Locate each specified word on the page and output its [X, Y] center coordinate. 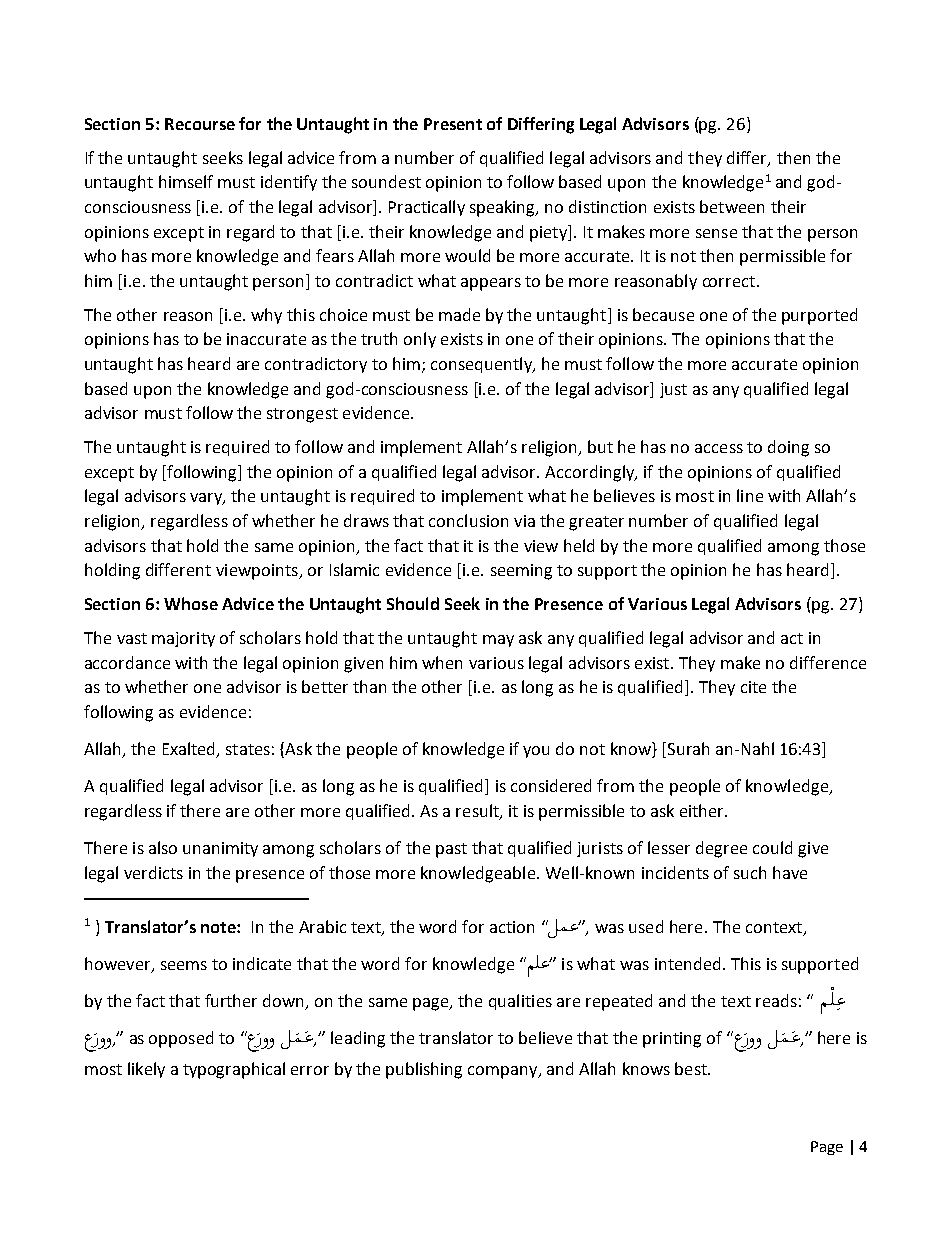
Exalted [190, 750]
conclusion [468, 520]
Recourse [200, 124]
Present [453, 124]
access [719, 448]
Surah [688, 748]
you [536, 752]
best [692, 1068]
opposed [181, 1039]
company [504, 1072]
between [732, 206]
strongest [302, 415]
